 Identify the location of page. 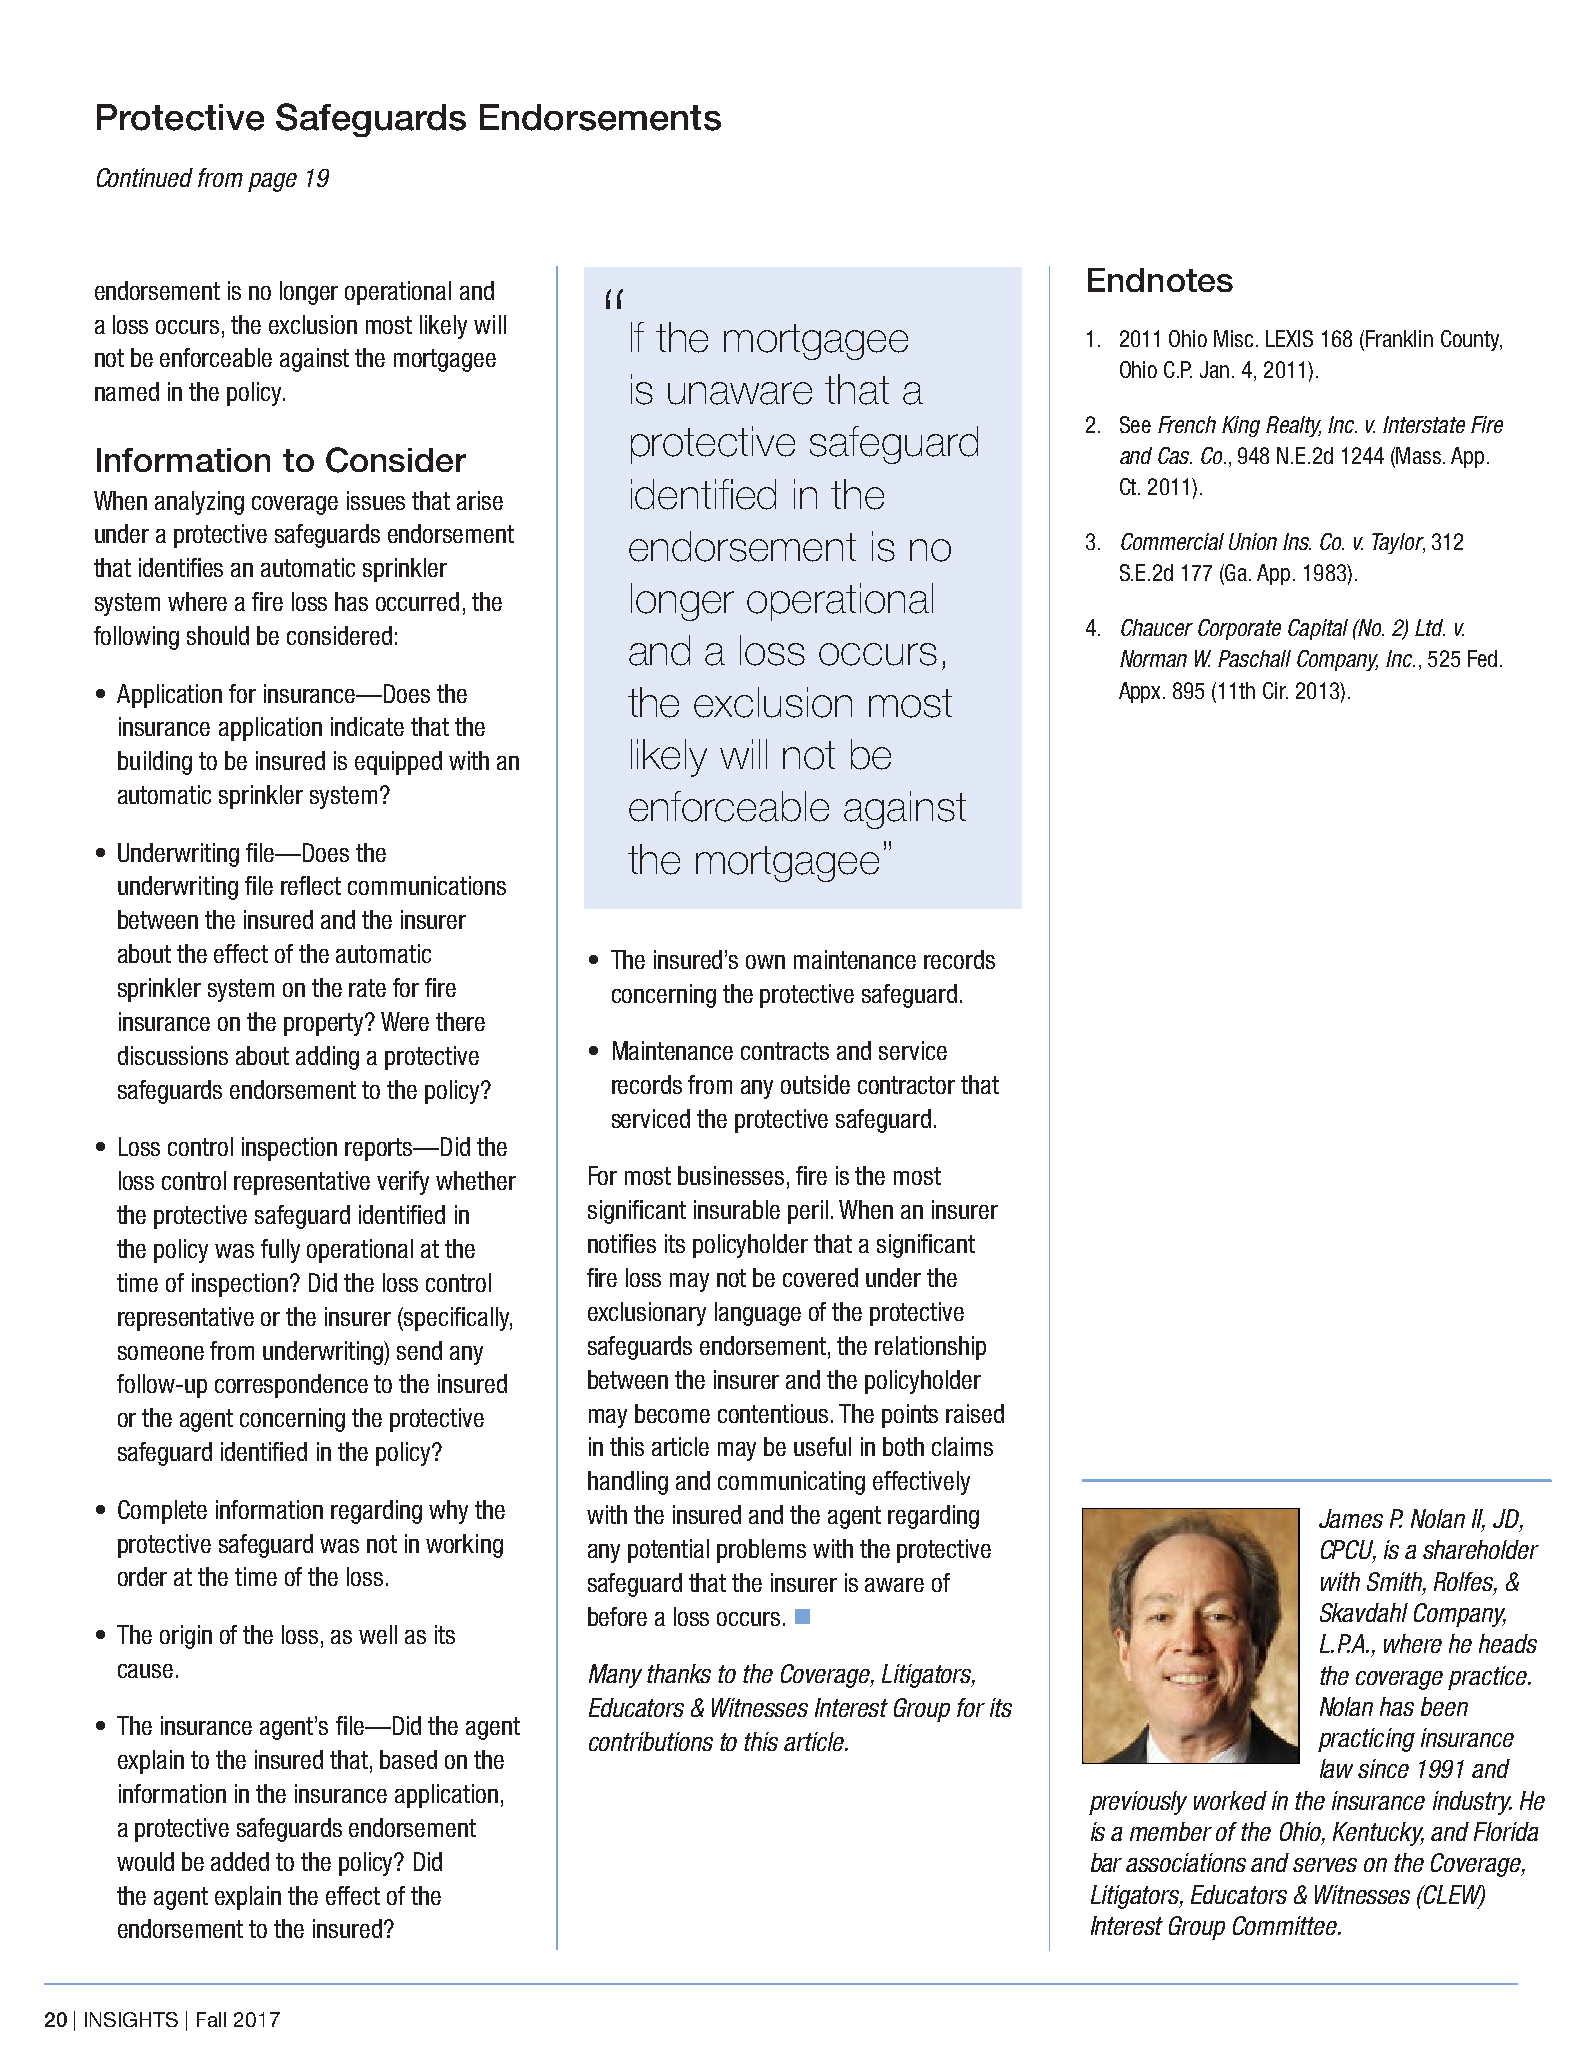
(272, 182).
